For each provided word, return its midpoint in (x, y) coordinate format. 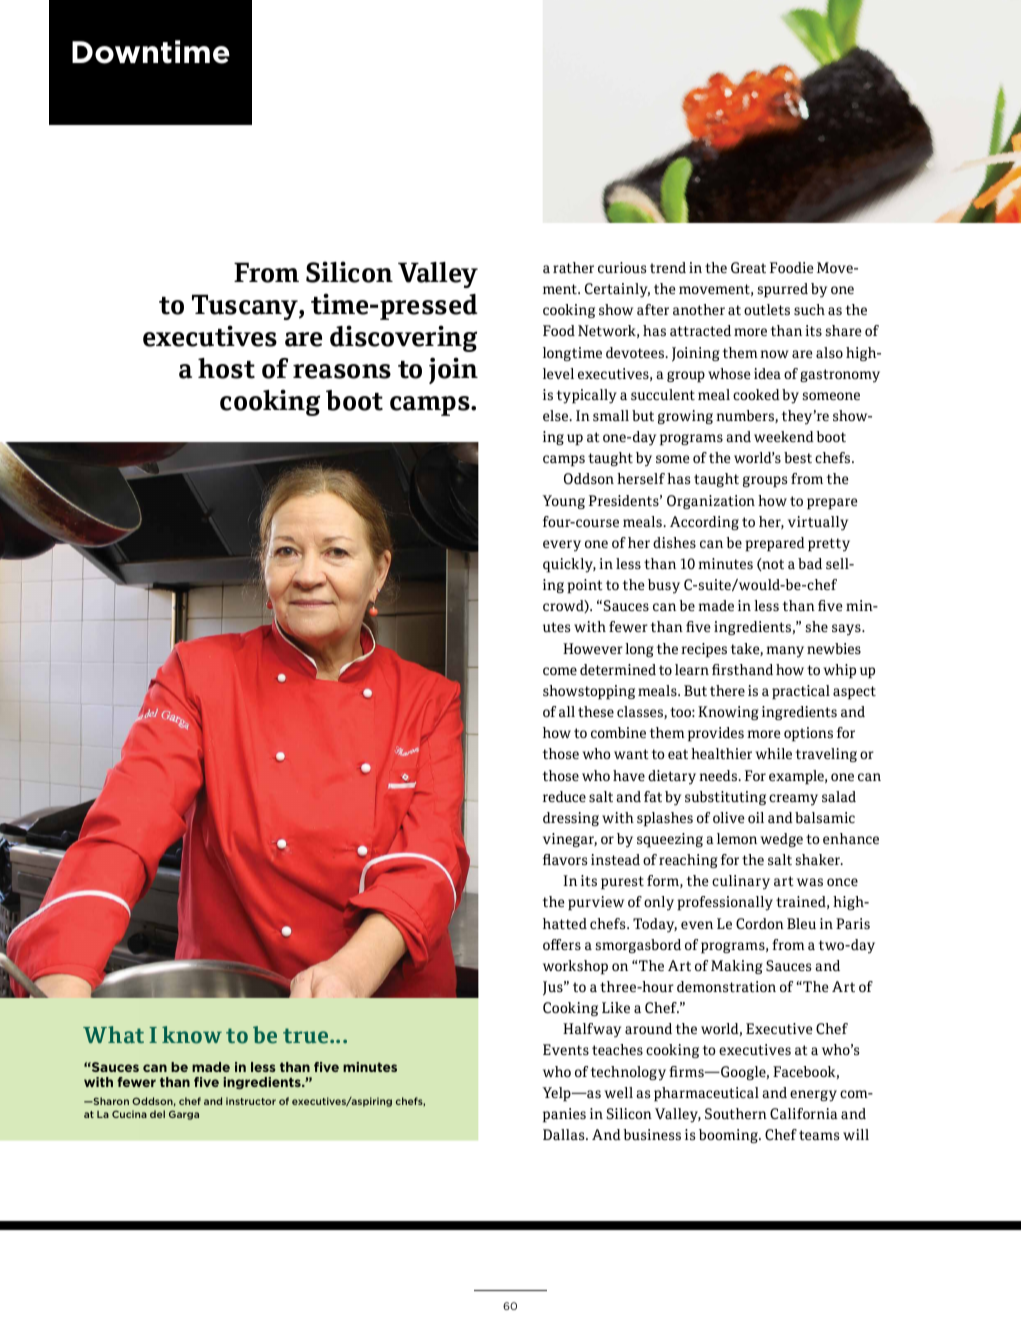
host (226, 368)
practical (801, 692)
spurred (783, 290)
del (157, 1114)
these (596, 711)
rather (573, 267)
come (560, 671)
